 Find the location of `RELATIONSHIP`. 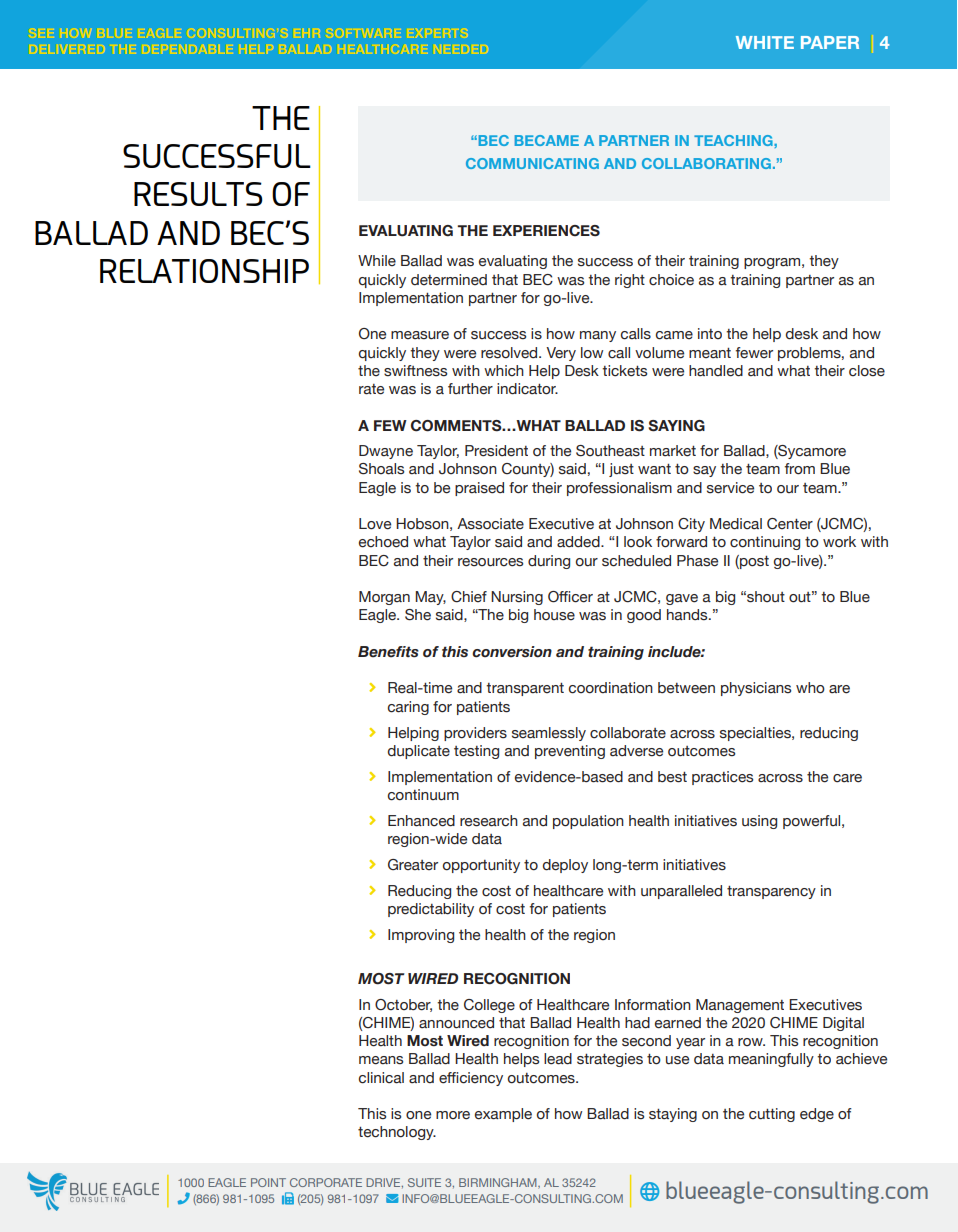

RELATIONSHIP is located at coordinates (204, 271).
